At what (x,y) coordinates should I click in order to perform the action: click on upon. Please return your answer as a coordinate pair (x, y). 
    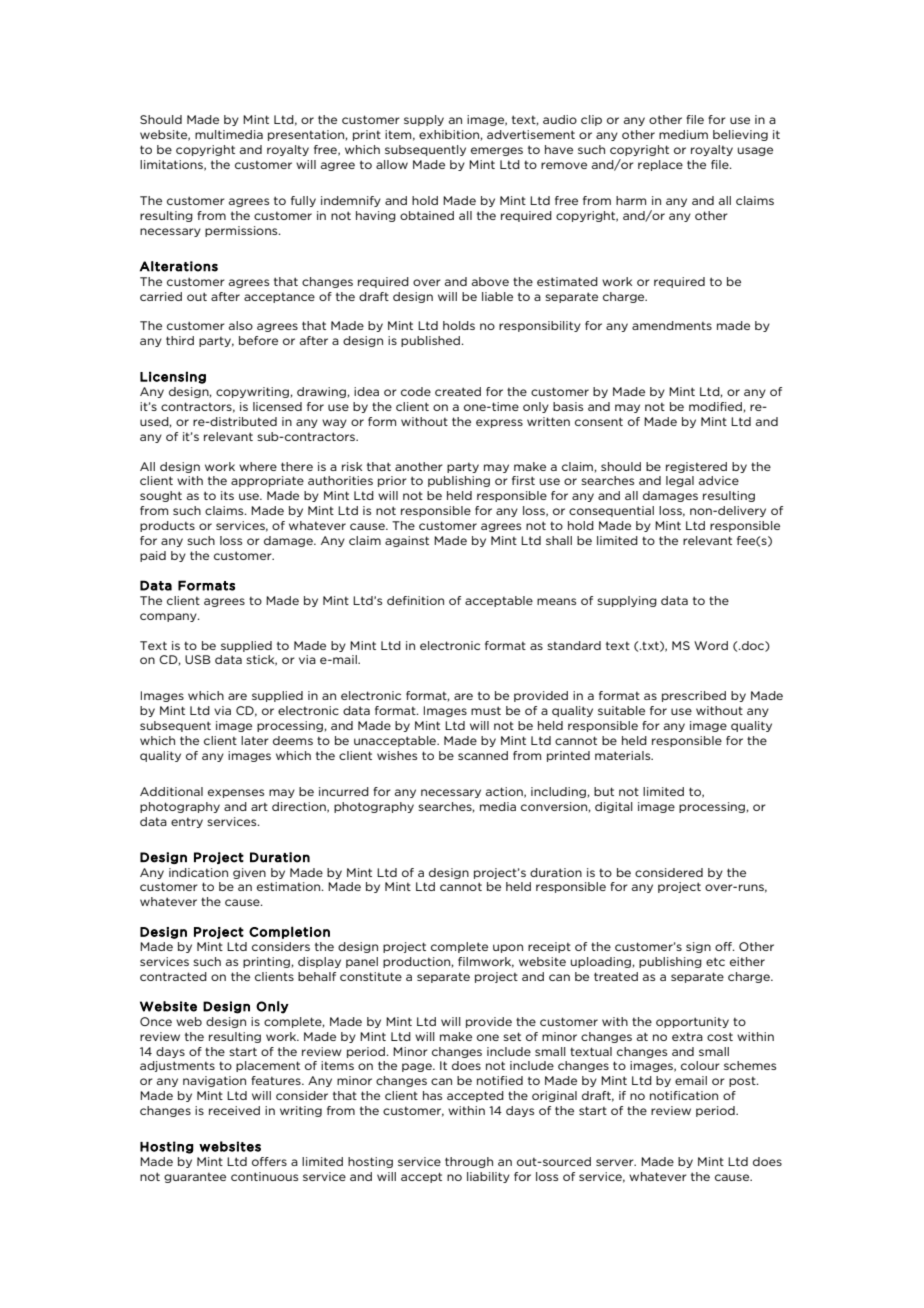
    Looking at the image, I should click on (508, 948).
